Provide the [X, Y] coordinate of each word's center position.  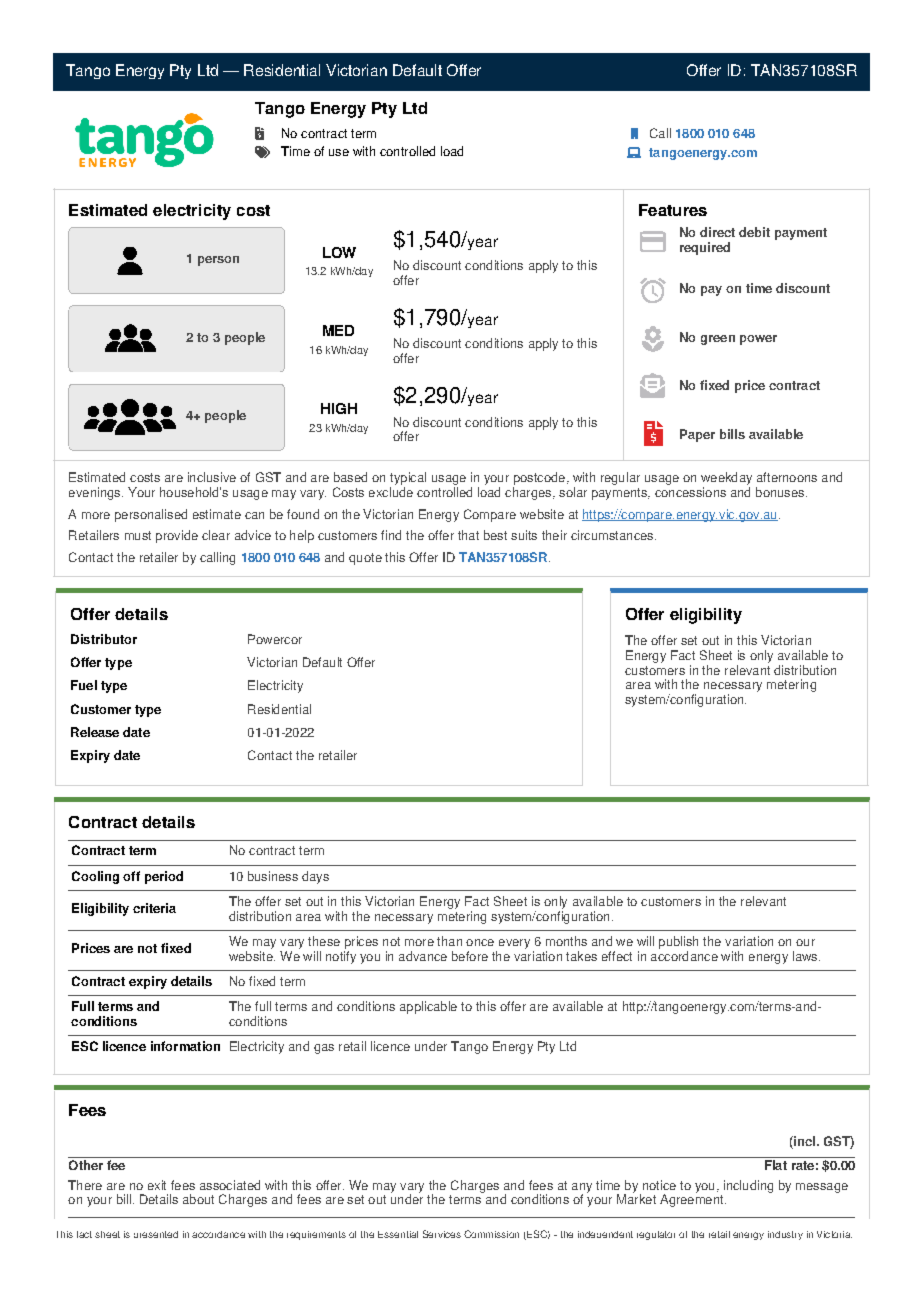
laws [806, 956]
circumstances [613, 535]
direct [717, 232]
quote [365, 559]
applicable [428, 1007]
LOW [339, 252]
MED [338, 330]
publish [678, 942]
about [198, 1199]
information [185, 1046]
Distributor [104, 639]
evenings [96, 493]
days [315, 877]
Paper [697, 435]
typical [408, 478]
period [164, 877]
